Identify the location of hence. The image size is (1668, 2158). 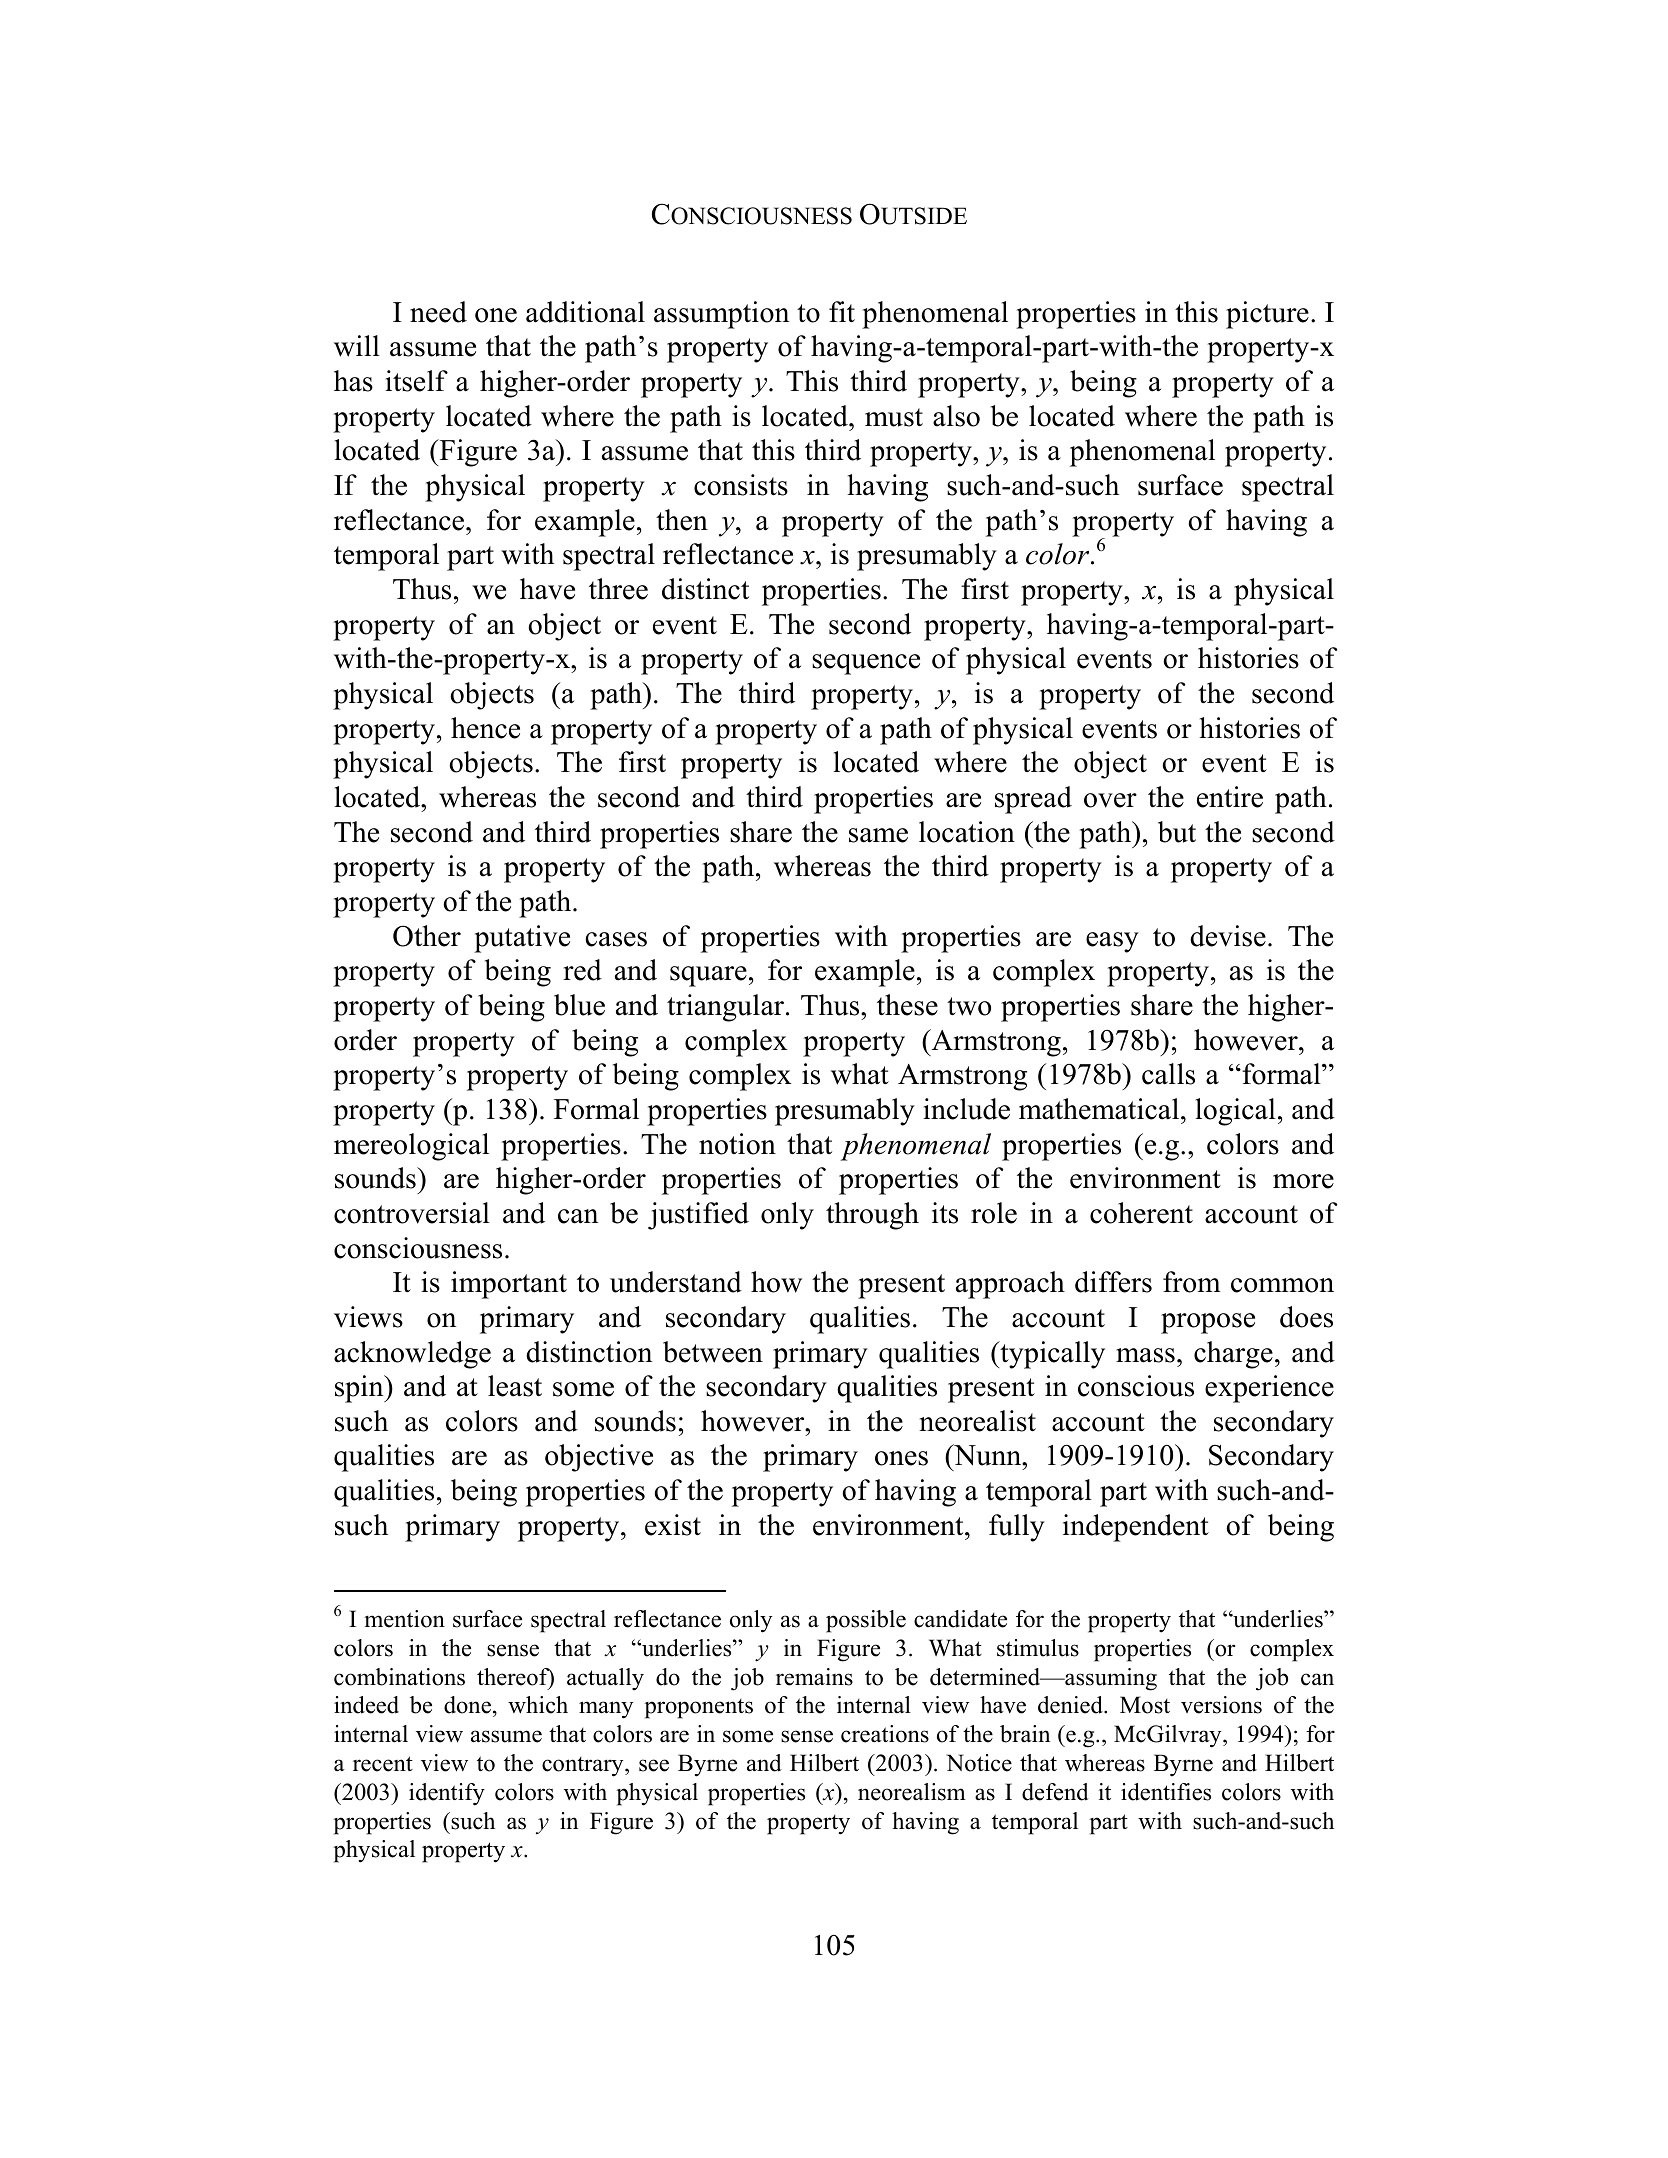
(485, 728).
